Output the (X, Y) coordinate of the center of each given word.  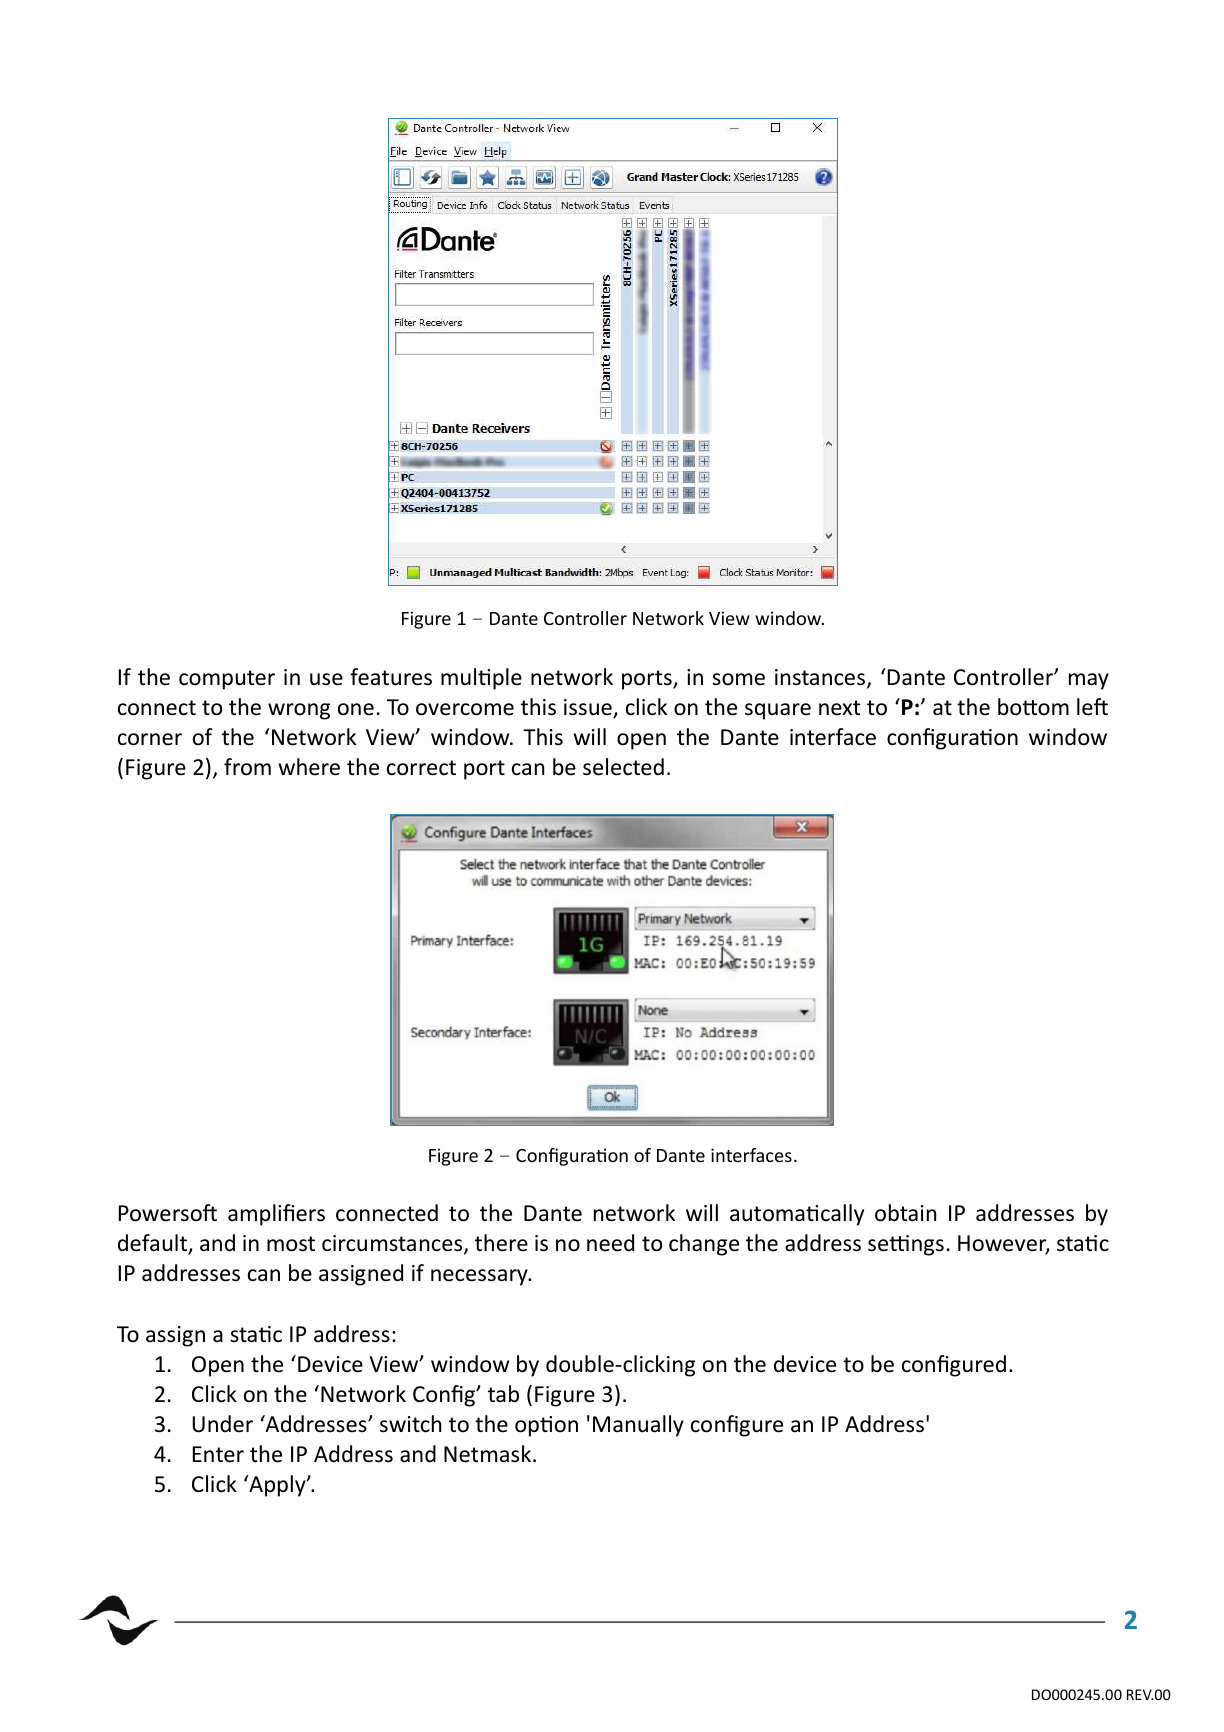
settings (906, 1245)
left (1092, 707)
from (247, 767)
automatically (797, 1215)
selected (623, 767)
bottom (1033, 707)
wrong (299, 711)
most (291, 1244)
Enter (218, 1454)
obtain (905, 1213)
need (610, 1243)
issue (589, 708)
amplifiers (276, 1215)
